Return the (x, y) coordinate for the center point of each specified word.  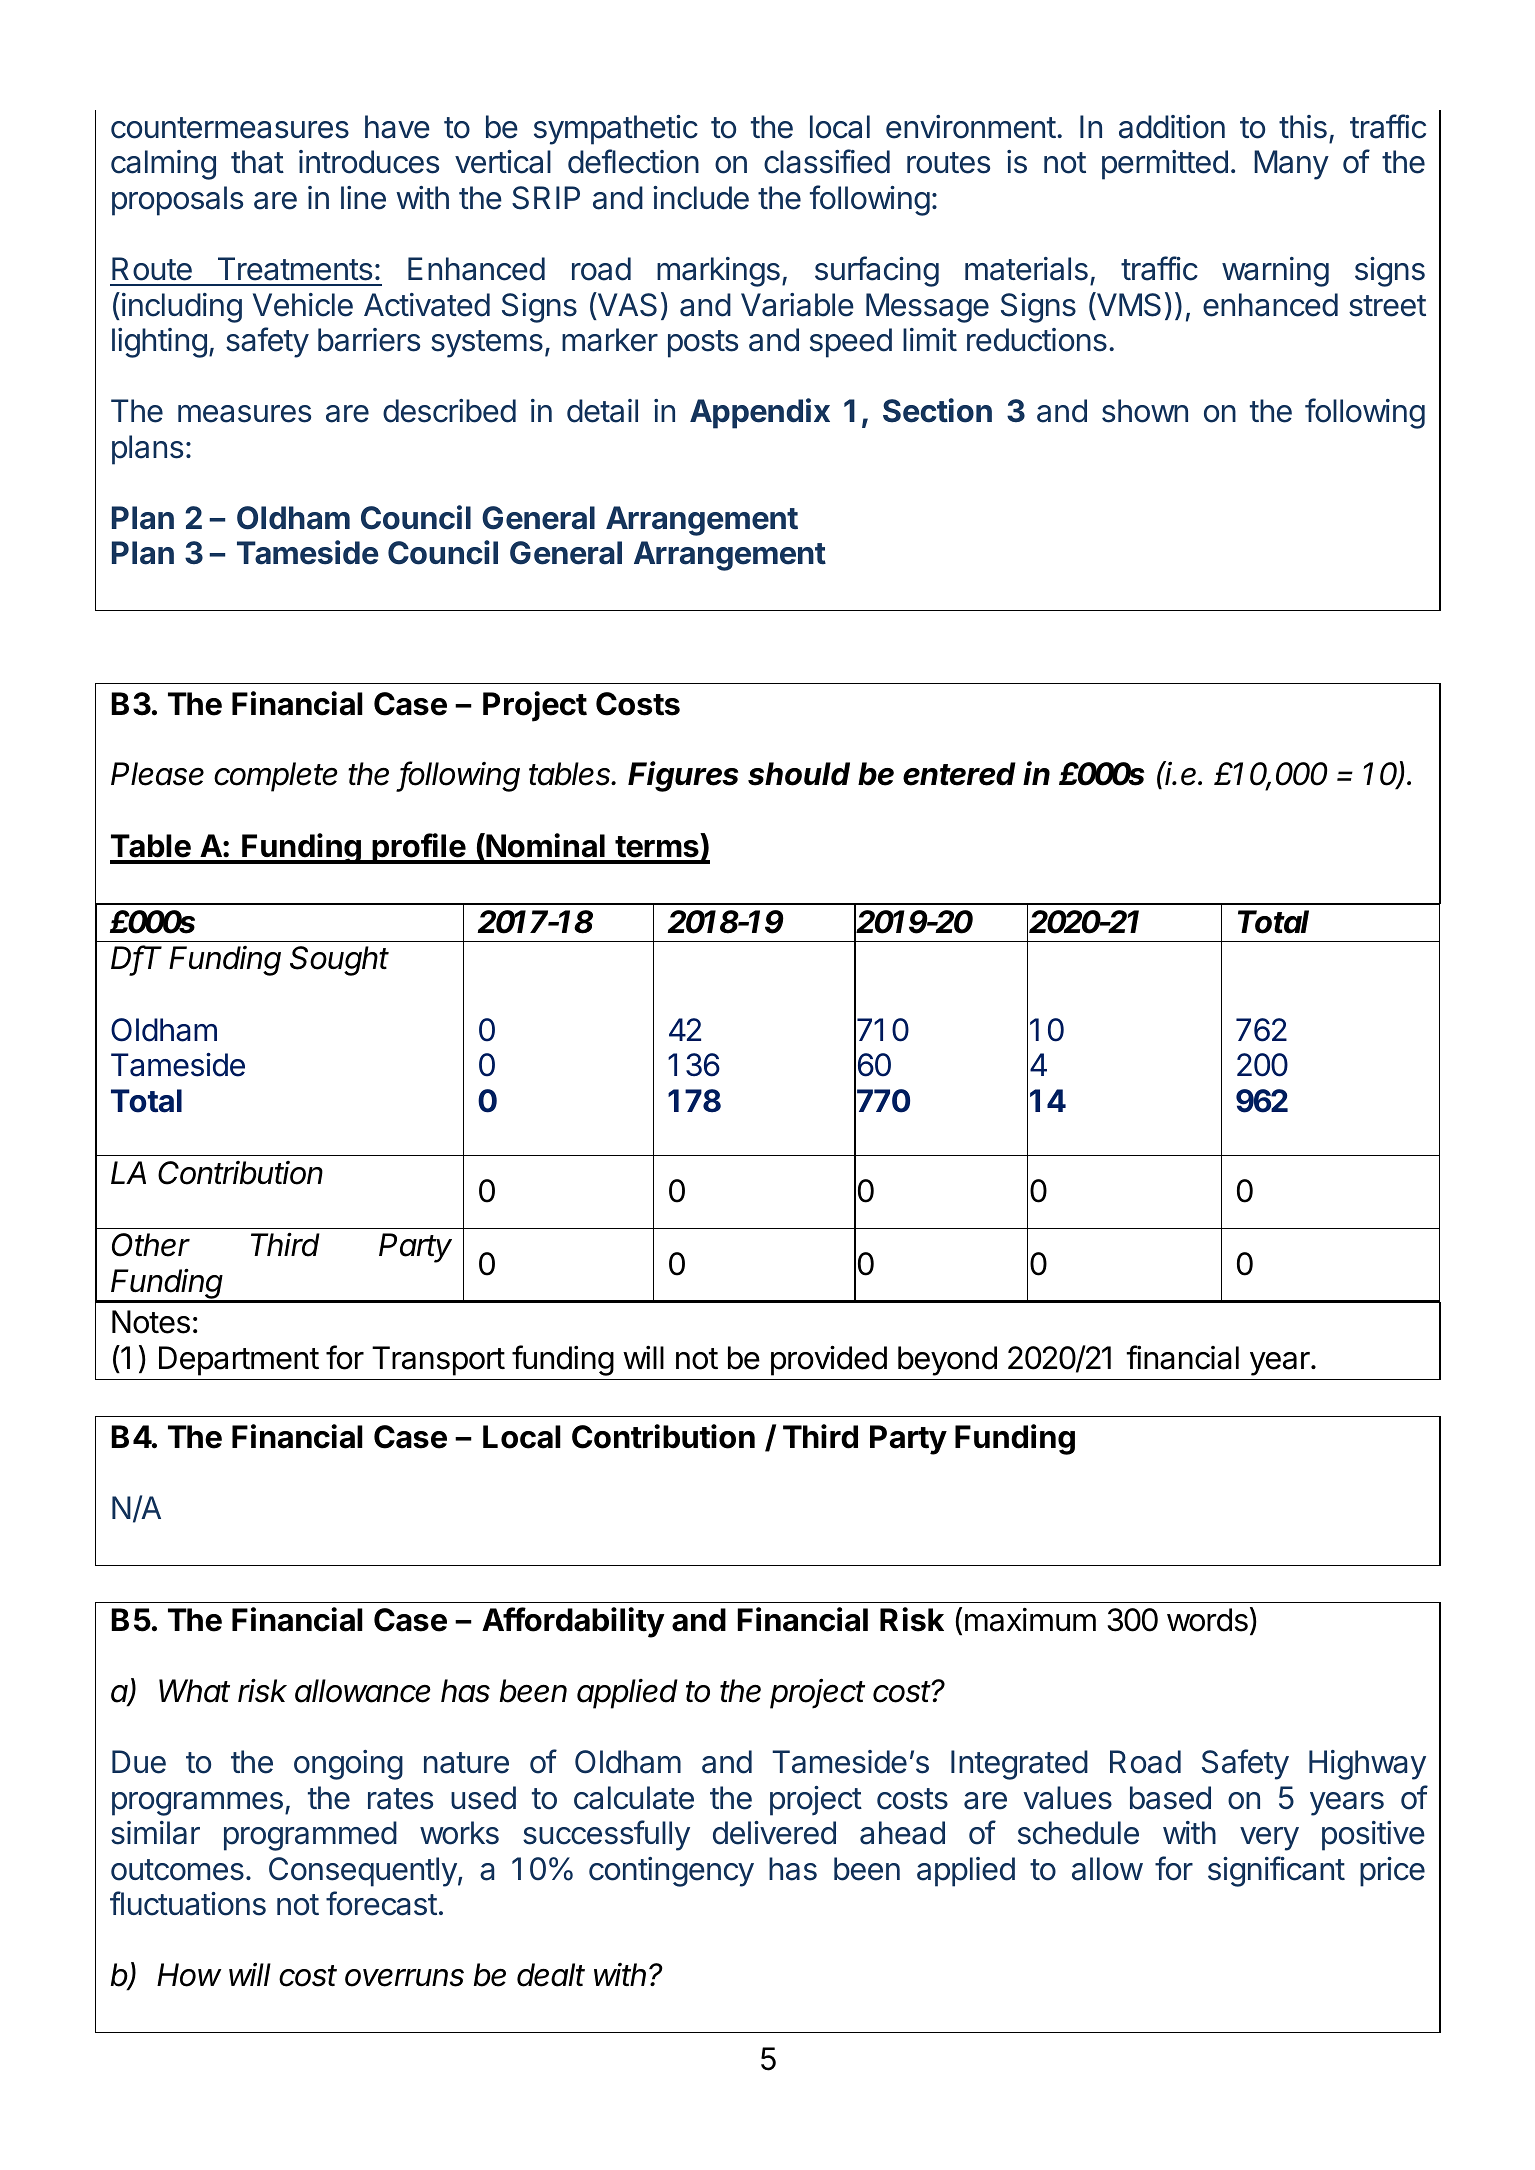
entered (959, 774)
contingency (671, 1872)
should (799, 774)
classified (827, 161)
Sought (339, 961)
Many (1291, 165)
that (257, 162)
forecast (381, 1903)
